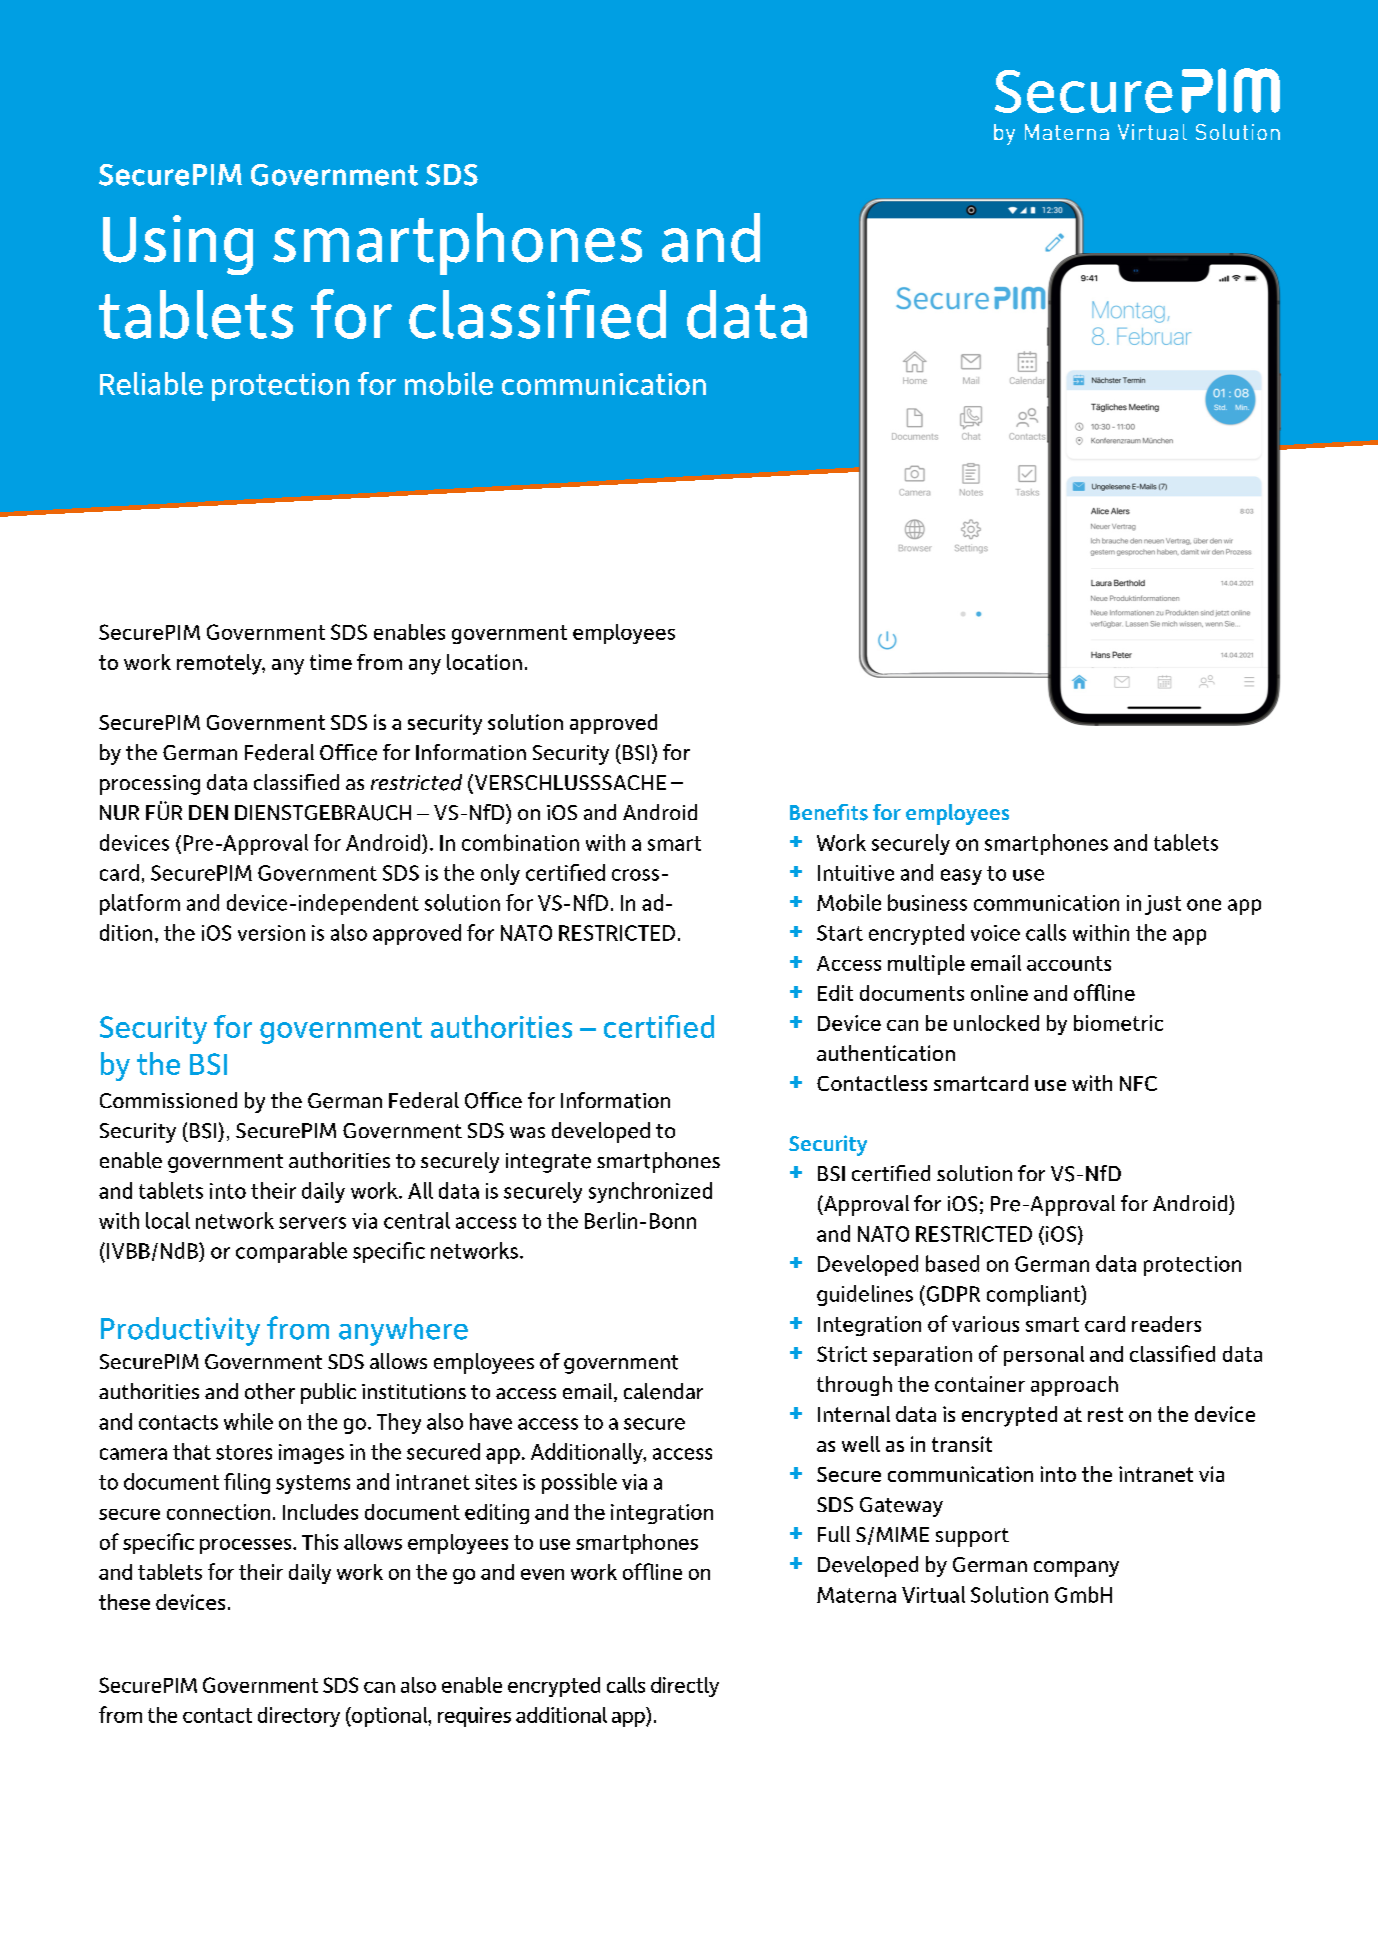 The height and width of the screenshot is (1948, 1378). Describe the element at coordinates (650, 1192) in the screenshot. I see `synchronized` at that location.
